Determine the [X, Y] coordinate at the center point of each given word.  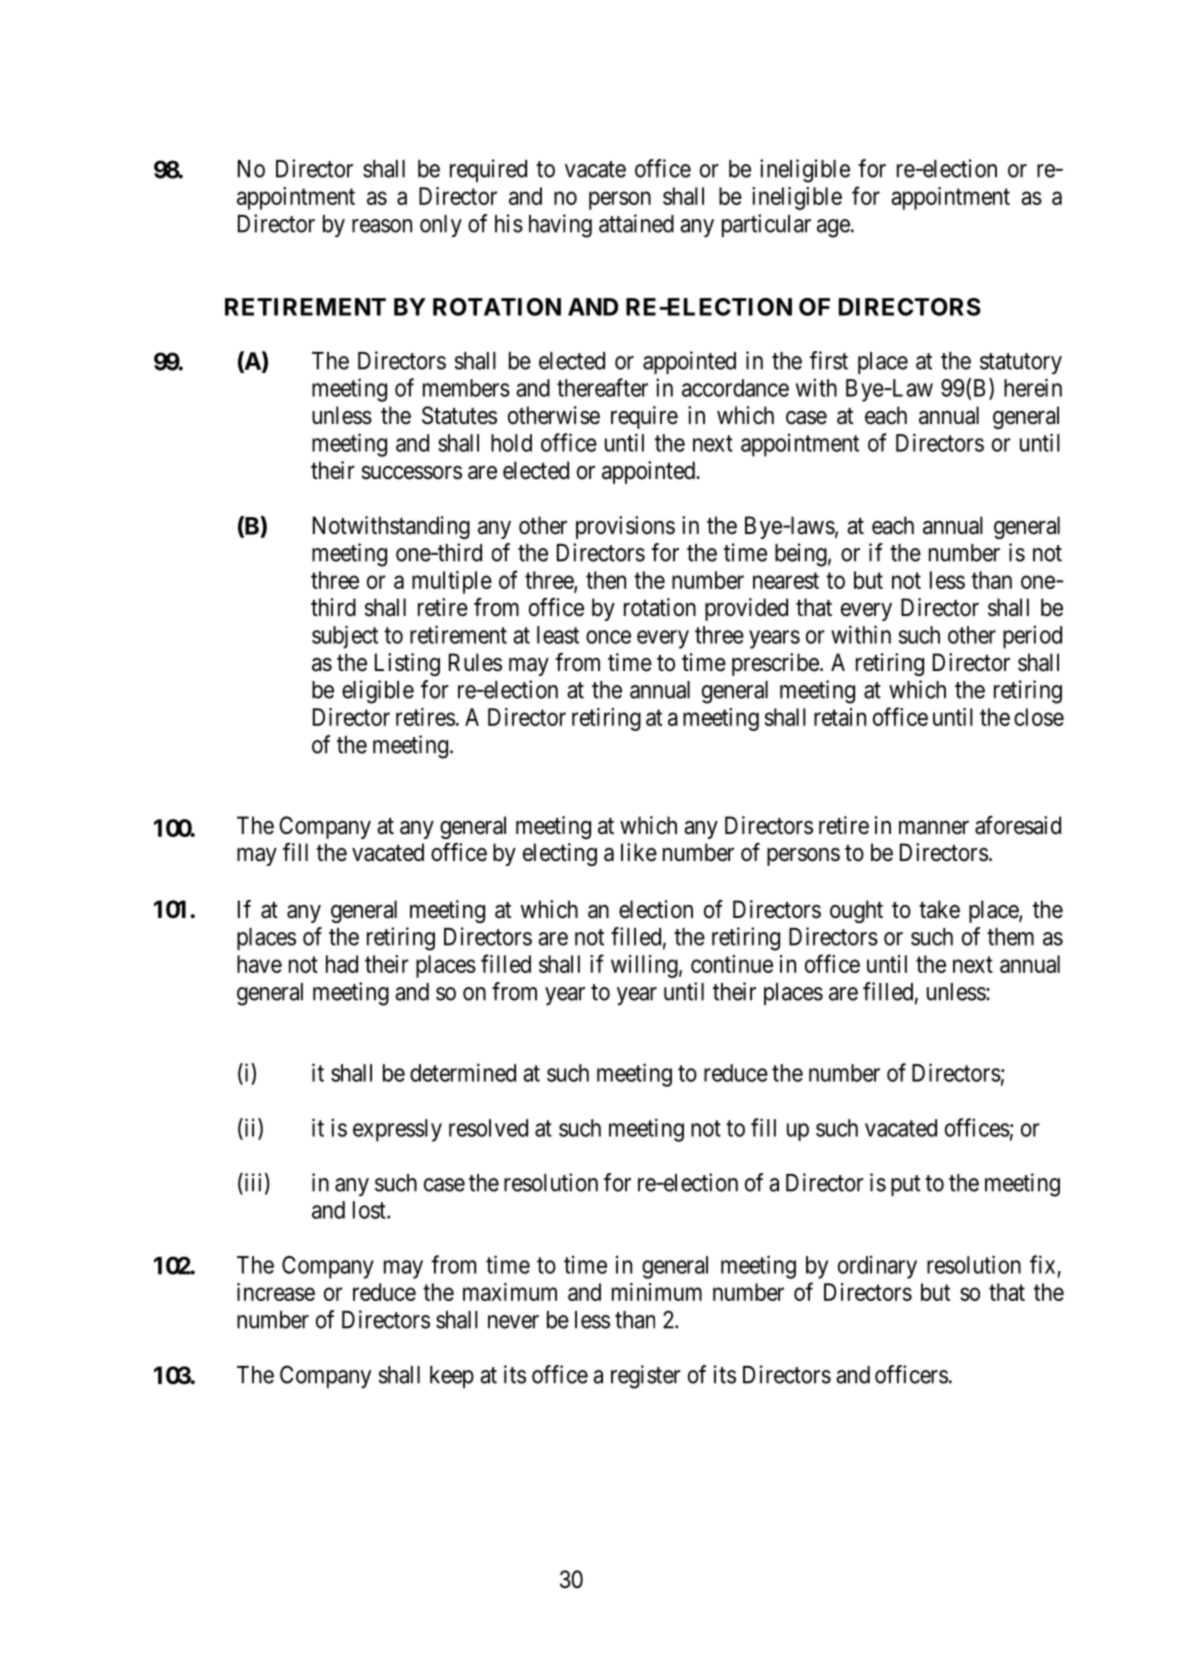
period [1032, 637]
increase [276, 1292]
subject [345, 637]
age [833, 228]
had [342, 964]
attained [636, 223]
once [608, 637]
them [1010, 937]
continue [732, 964]
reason [382, 226]
